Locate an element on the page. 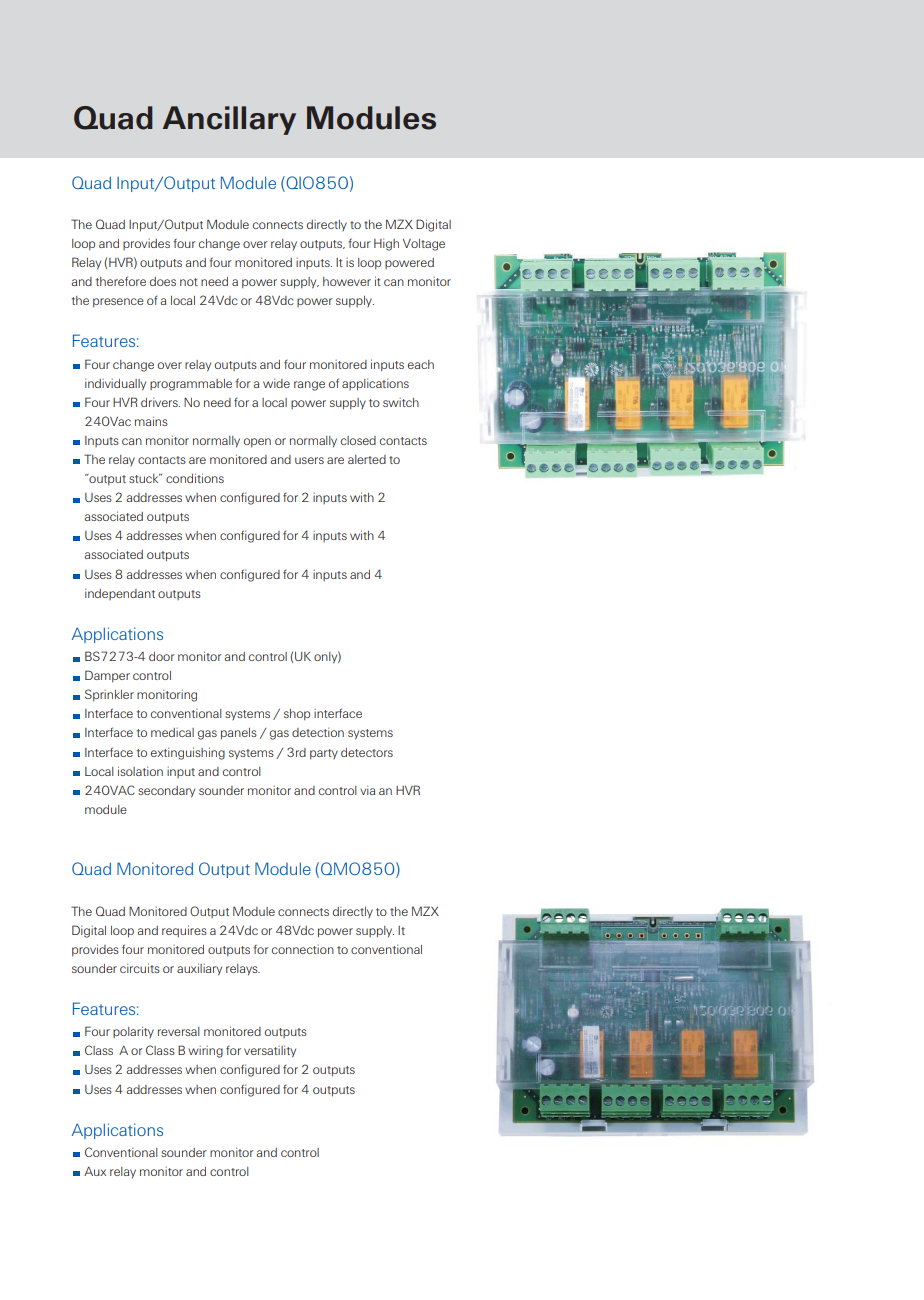 The height and width of the image is (1300, 924). shop is located at coordinates (297, 714).
